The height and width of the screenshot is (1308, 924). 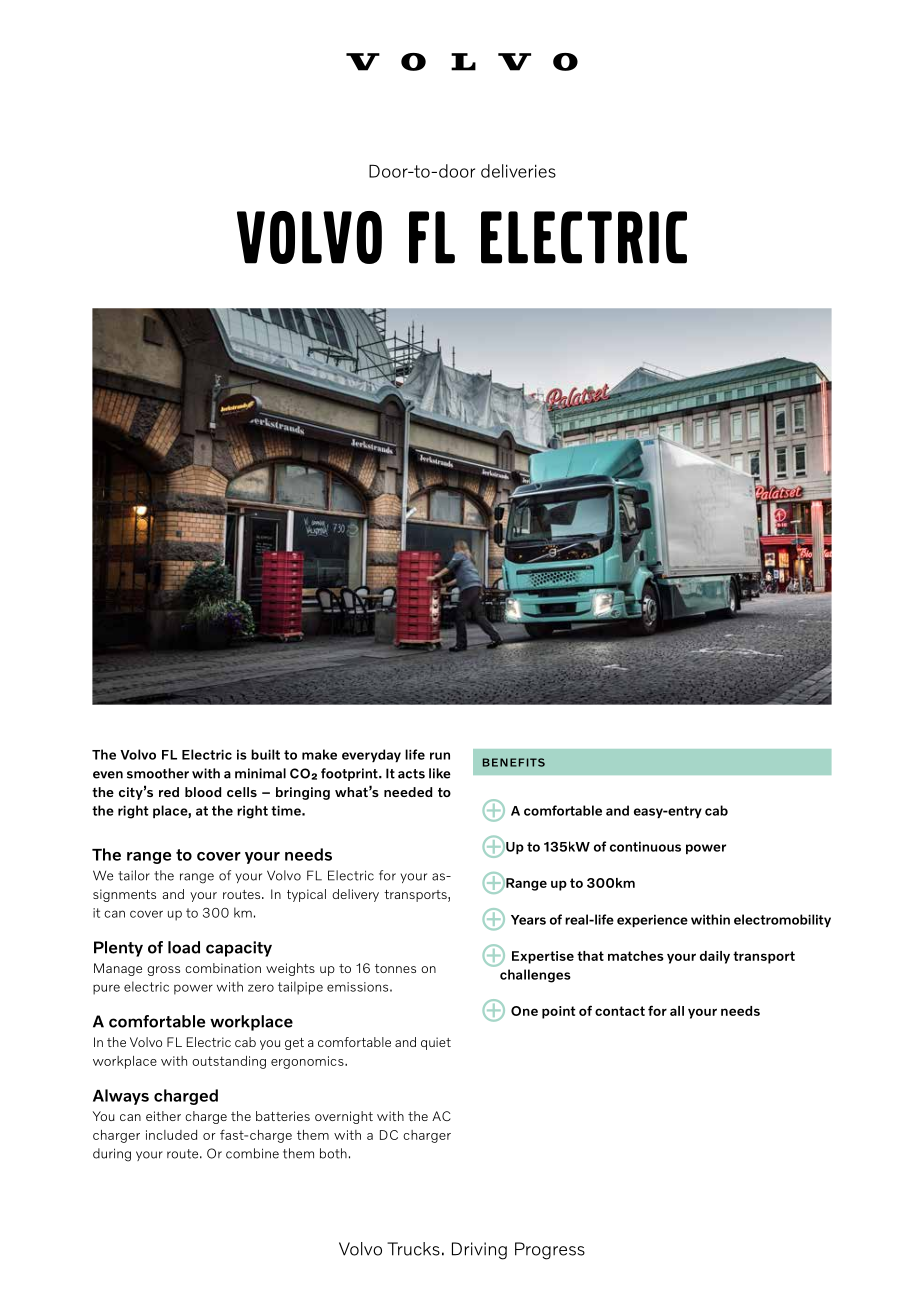 What do you see at coordinates (518, 171) in the screenshot?
I see `deliveries` at bounding box center [518, 171].
